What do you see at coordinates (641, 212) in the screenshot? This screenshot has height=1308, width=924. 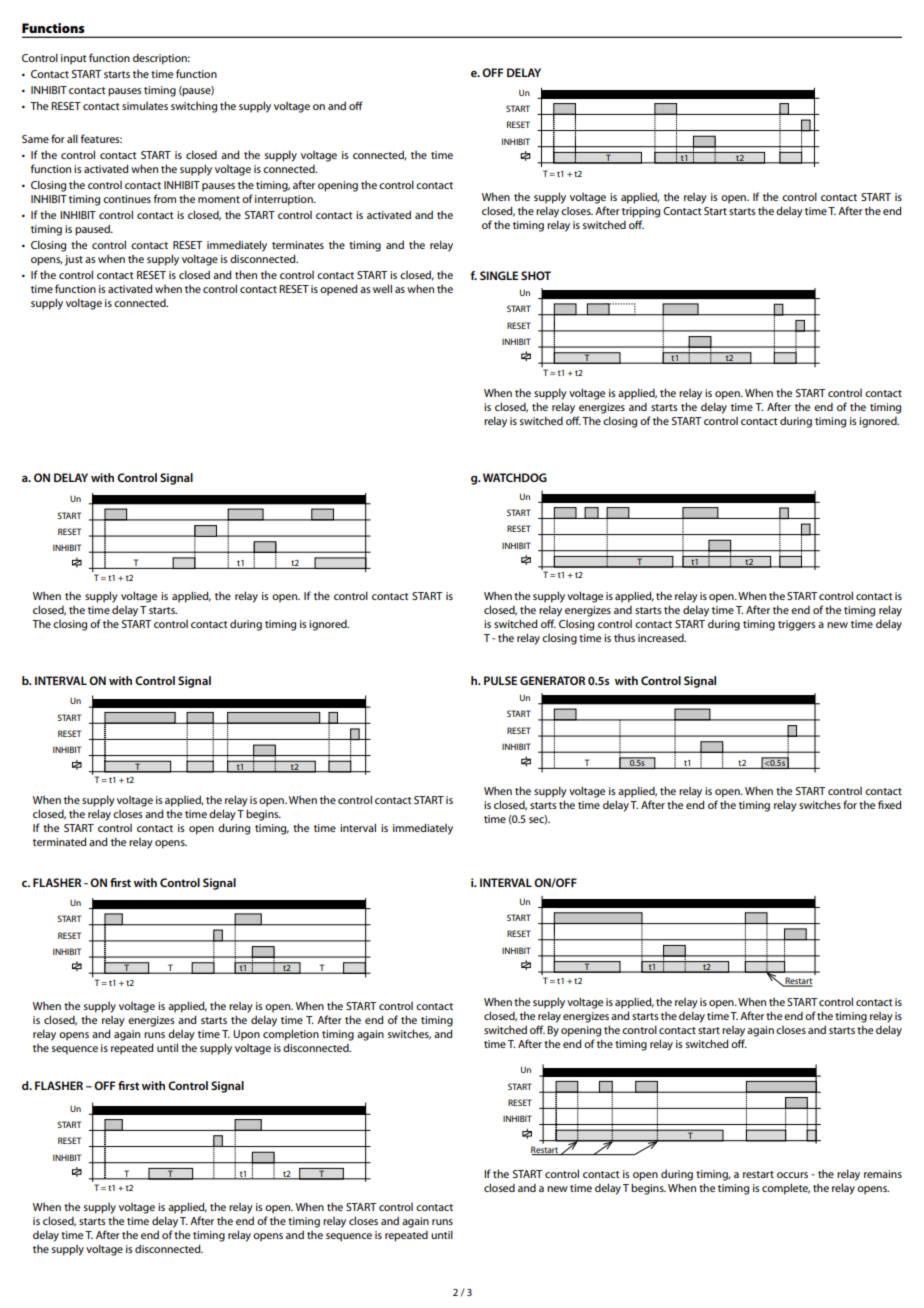 I see `tripping` at bounding box center [641, 212].
